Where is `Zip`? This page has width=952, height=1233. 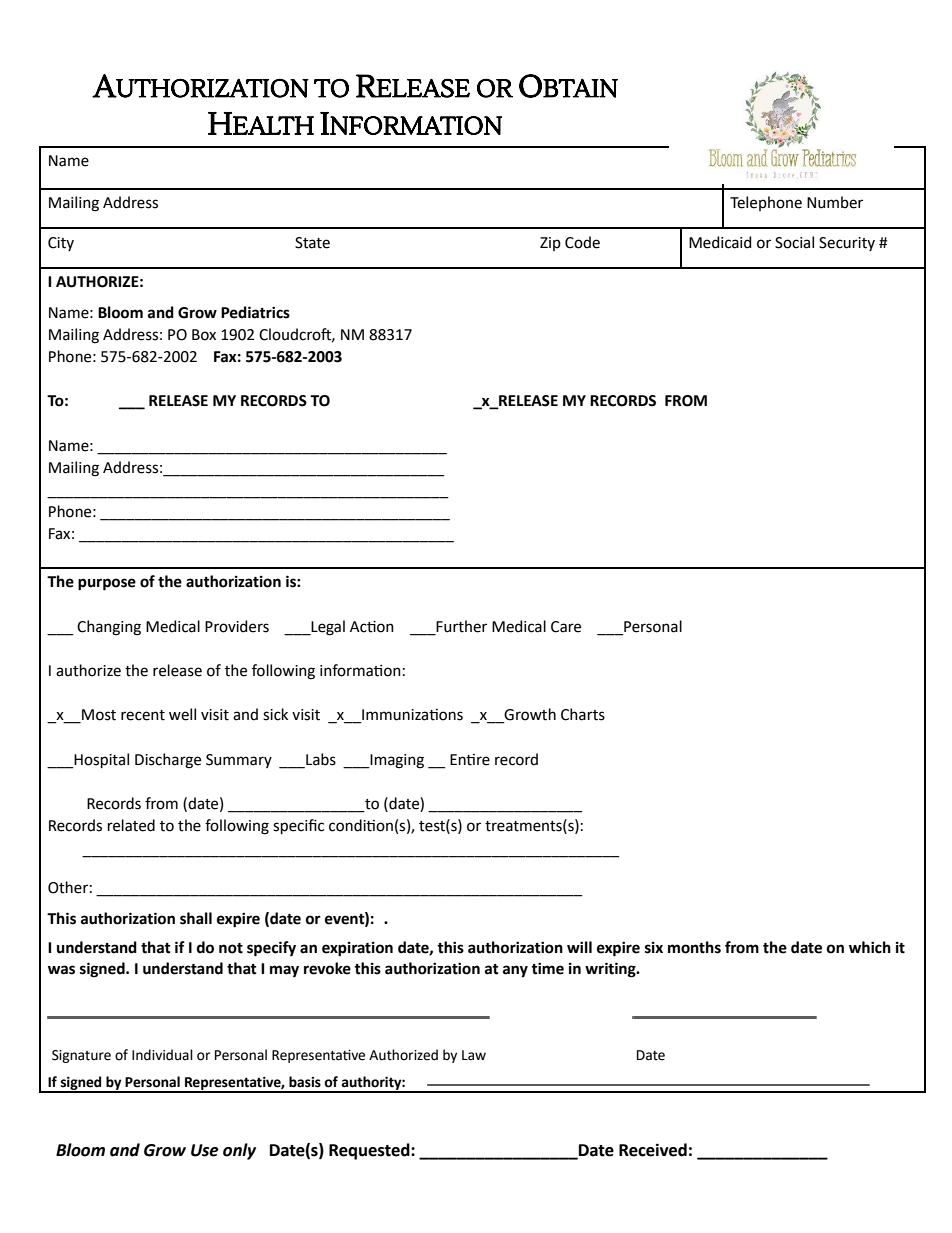 Zip is located at coordinates (550, 244).
